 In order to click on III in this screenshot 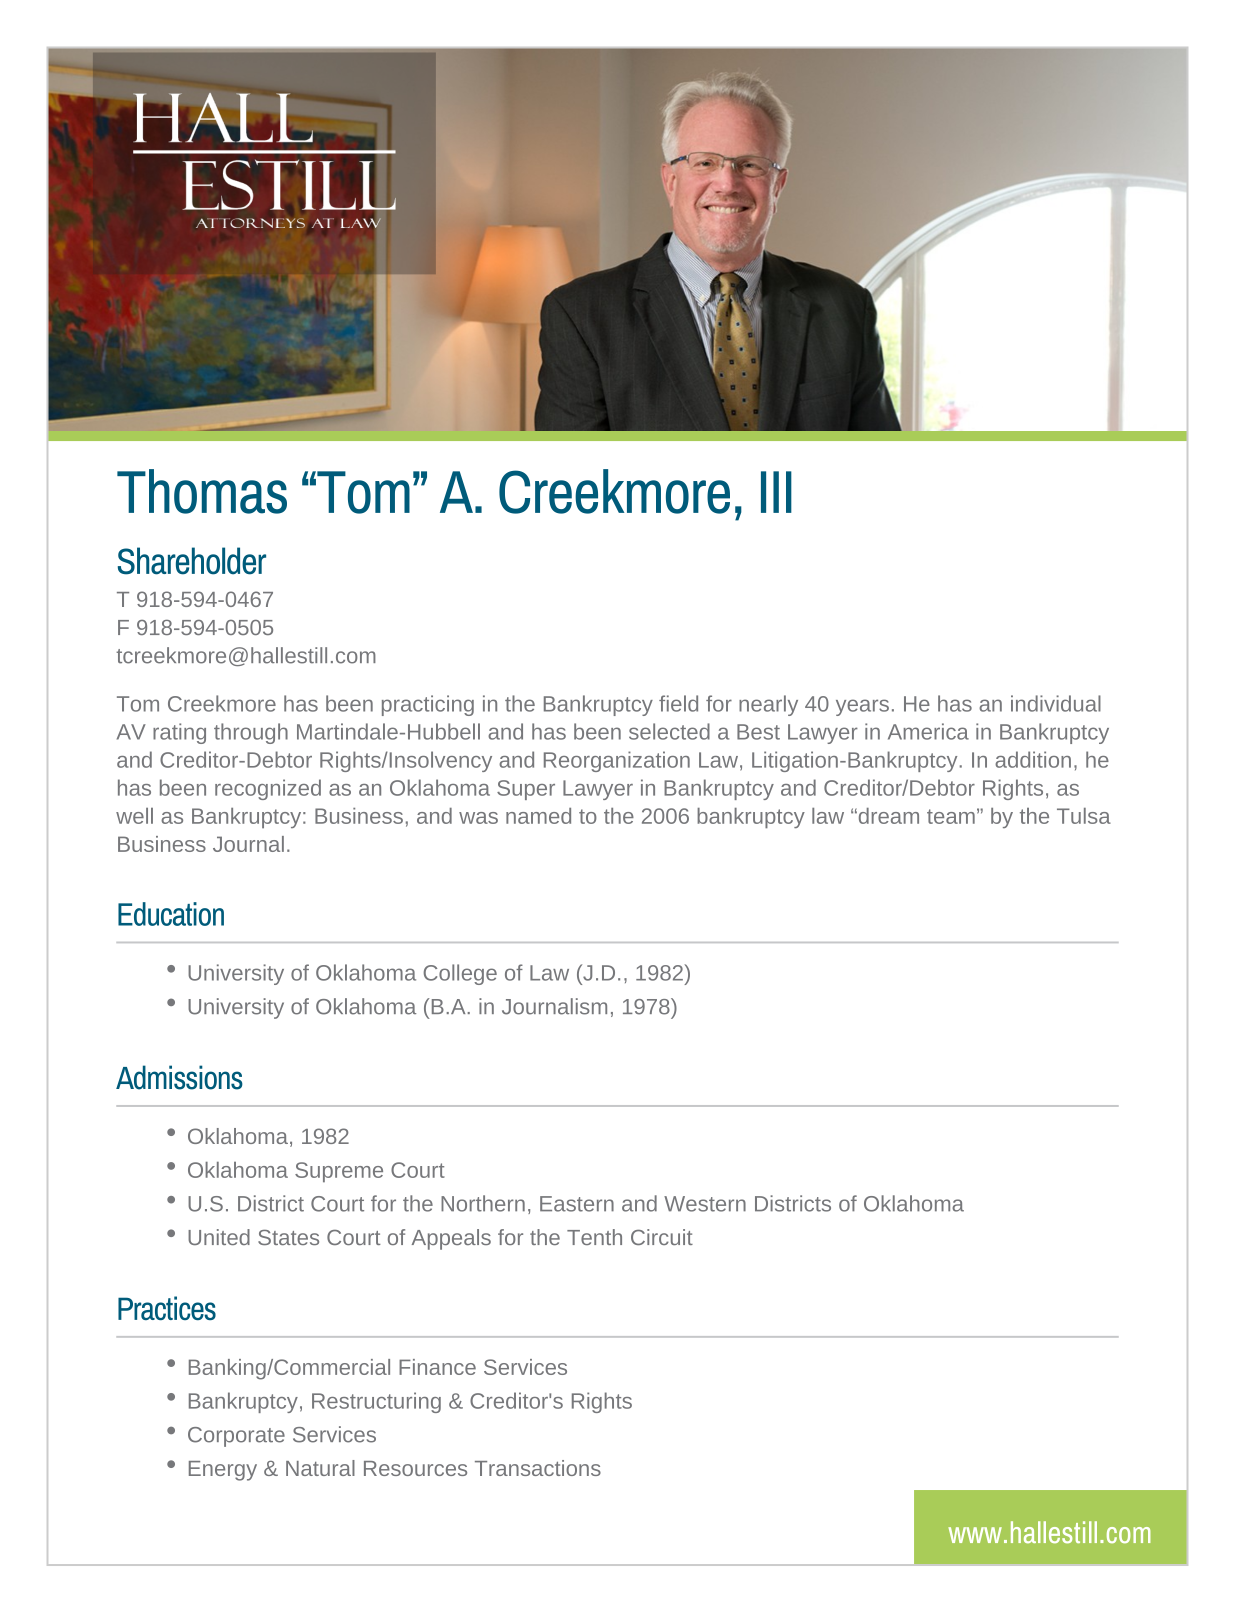, I will do `click(776, 492)`.
